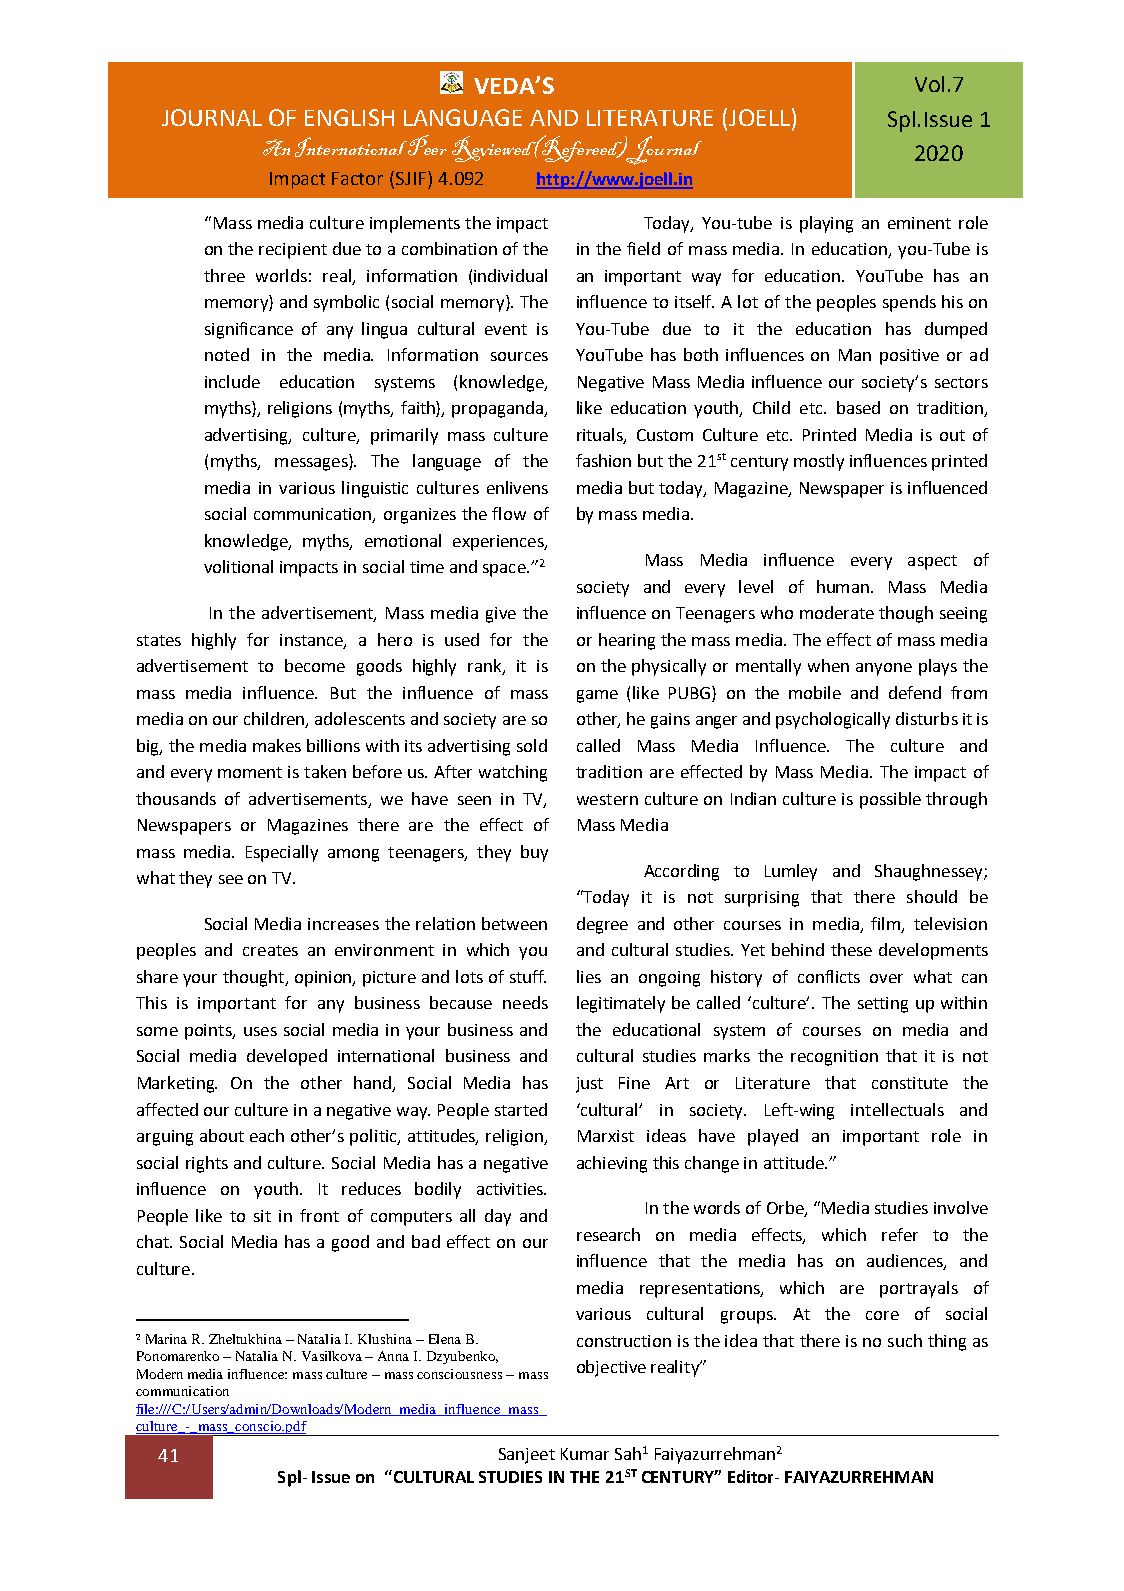  I want to click on needs, so click(525, 1002).
